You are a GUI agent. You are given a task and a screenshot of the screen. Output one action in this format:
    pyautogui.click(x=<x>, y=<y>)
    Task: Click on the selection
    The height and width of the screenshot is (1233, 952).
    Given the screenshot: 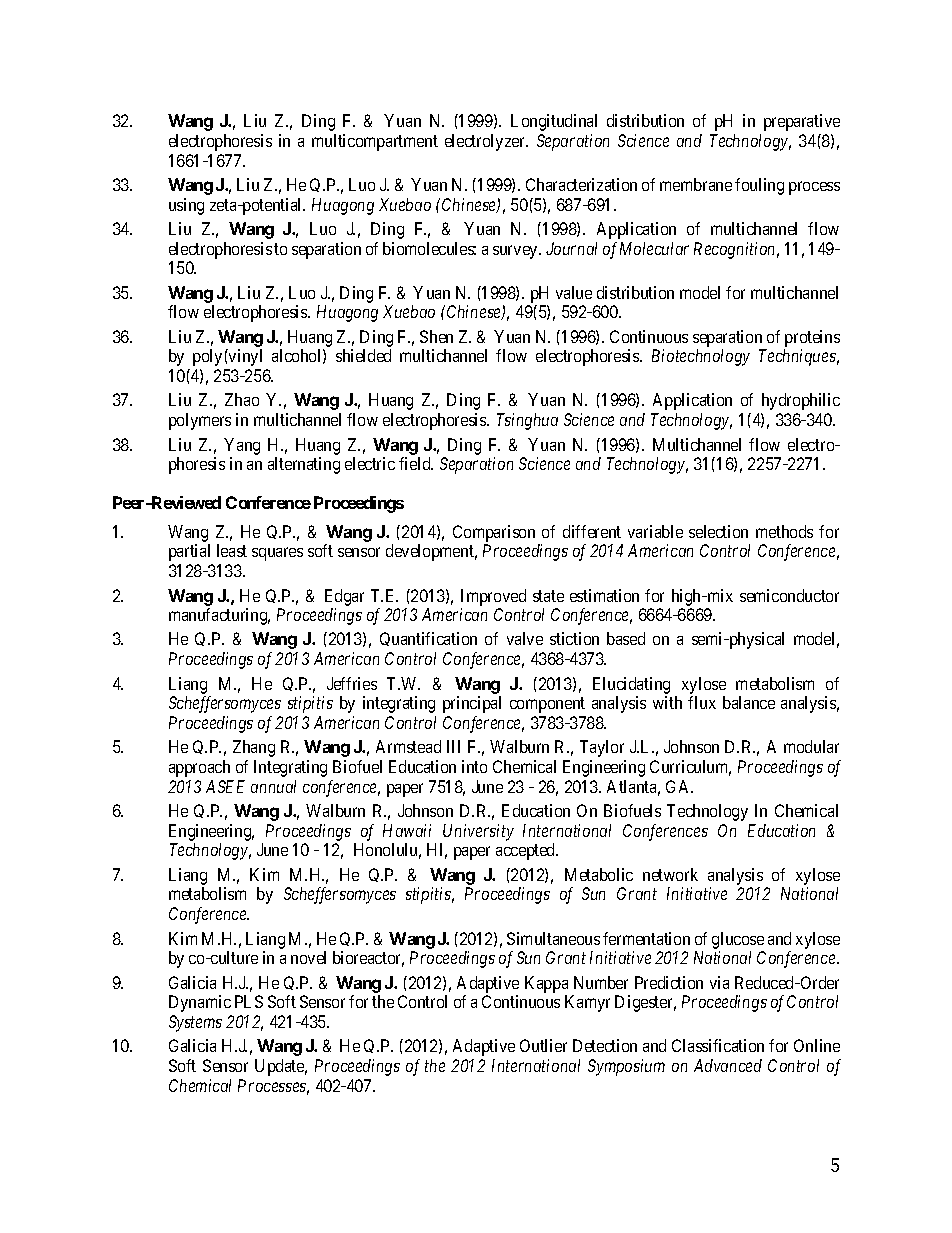 What is the action you would take?
    pyautogui.click(x=718, y=531)
